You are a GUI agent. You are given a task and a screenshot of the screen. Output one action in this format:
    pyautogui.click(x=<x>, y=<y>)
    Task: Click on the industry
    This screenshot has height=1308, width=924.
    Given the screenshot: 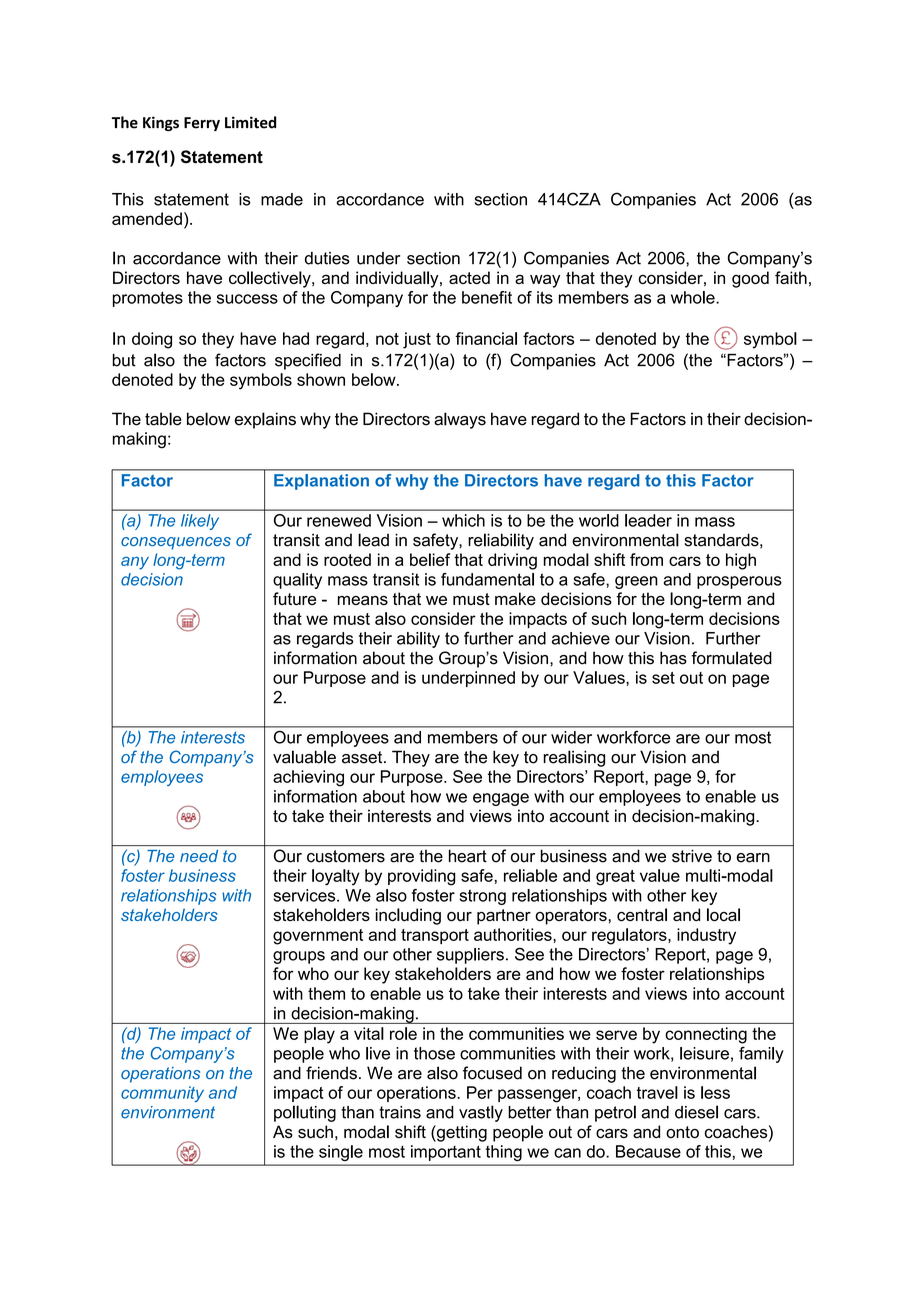 What is the action you would take?
    pyautogui.click(x=706, y=936)
